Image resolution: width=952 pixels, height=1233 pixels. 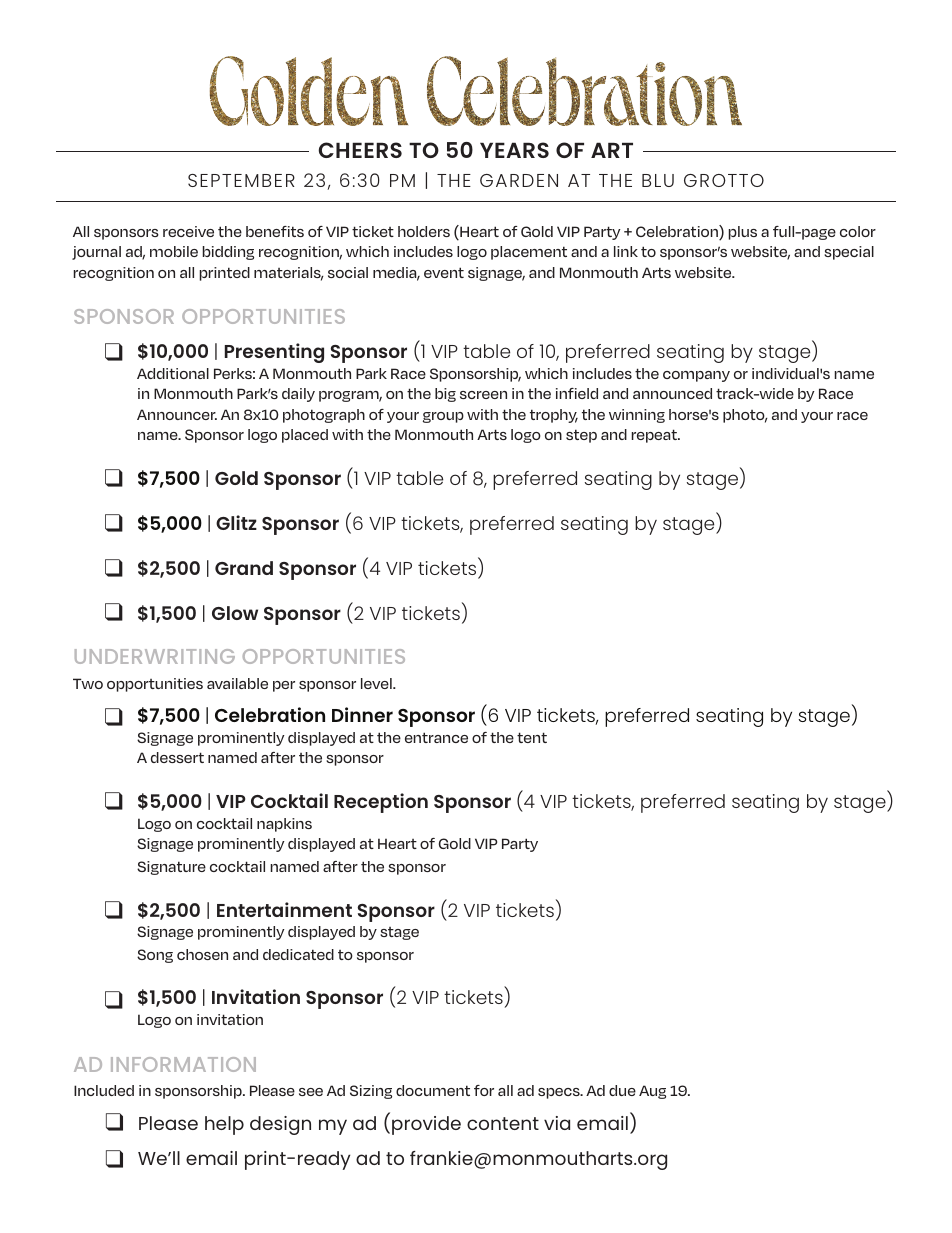 What do you see at coordinates (155, 656) in the page?
I see `UNDERWRITING` at bounding box center [155, 656].
